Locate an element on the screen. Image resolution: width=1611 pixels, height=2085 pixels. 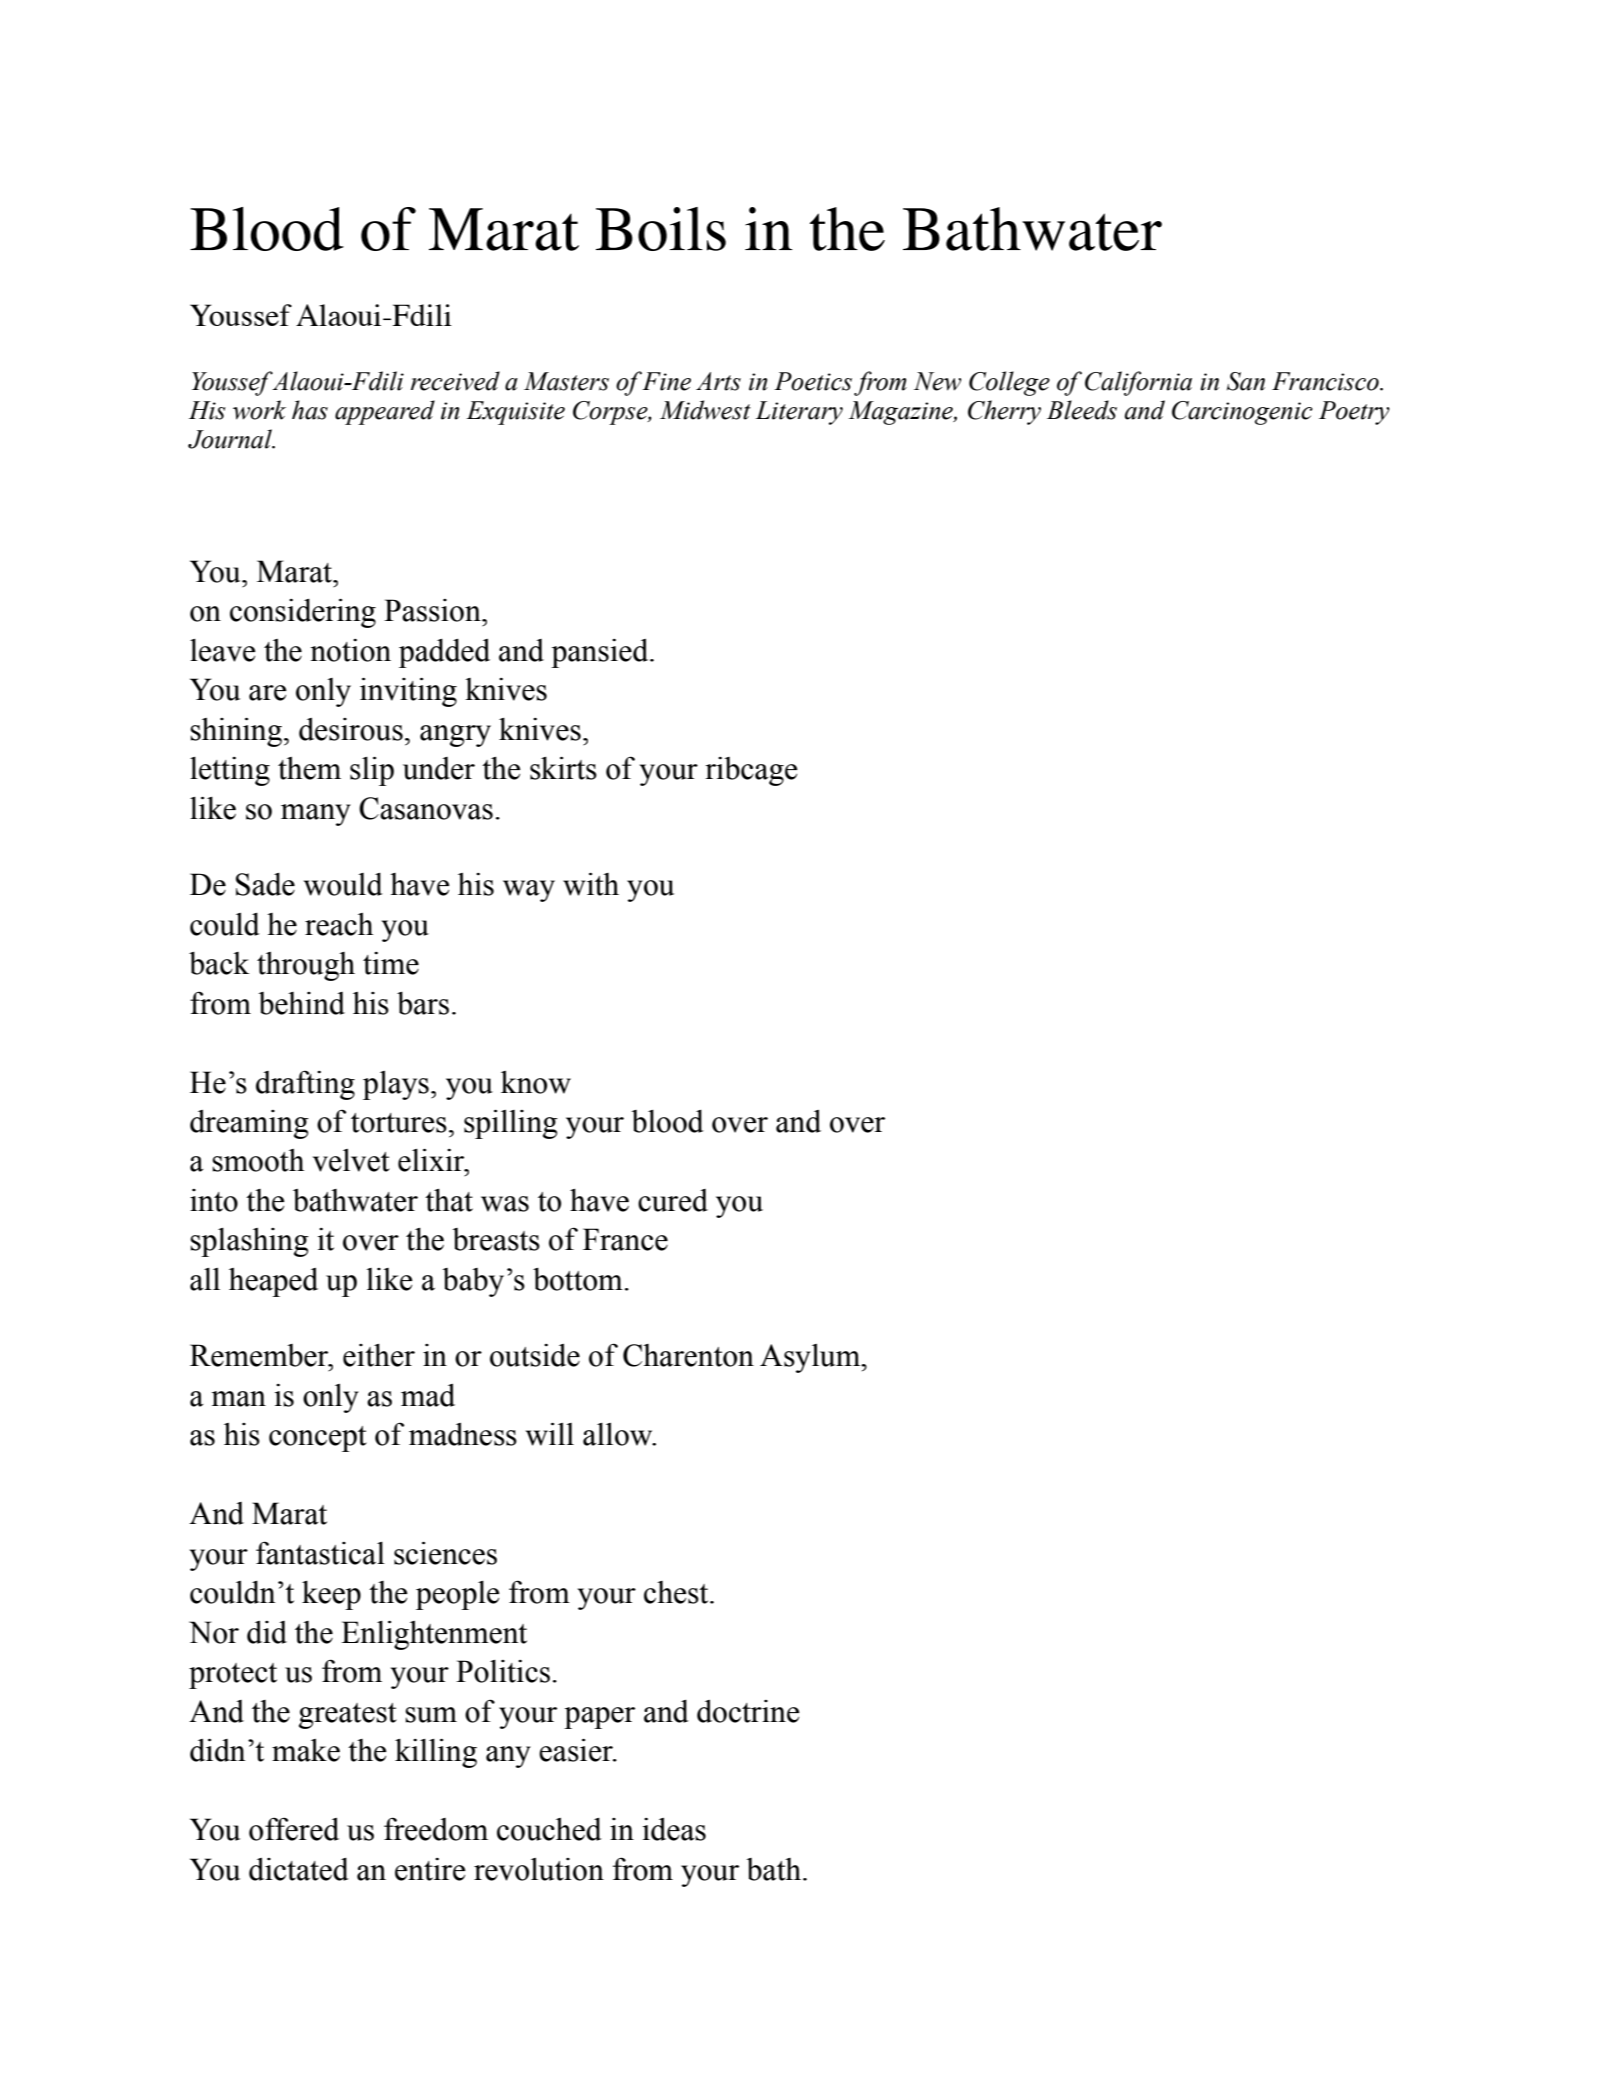
doctrine is located at coordinates (748, 1711).
